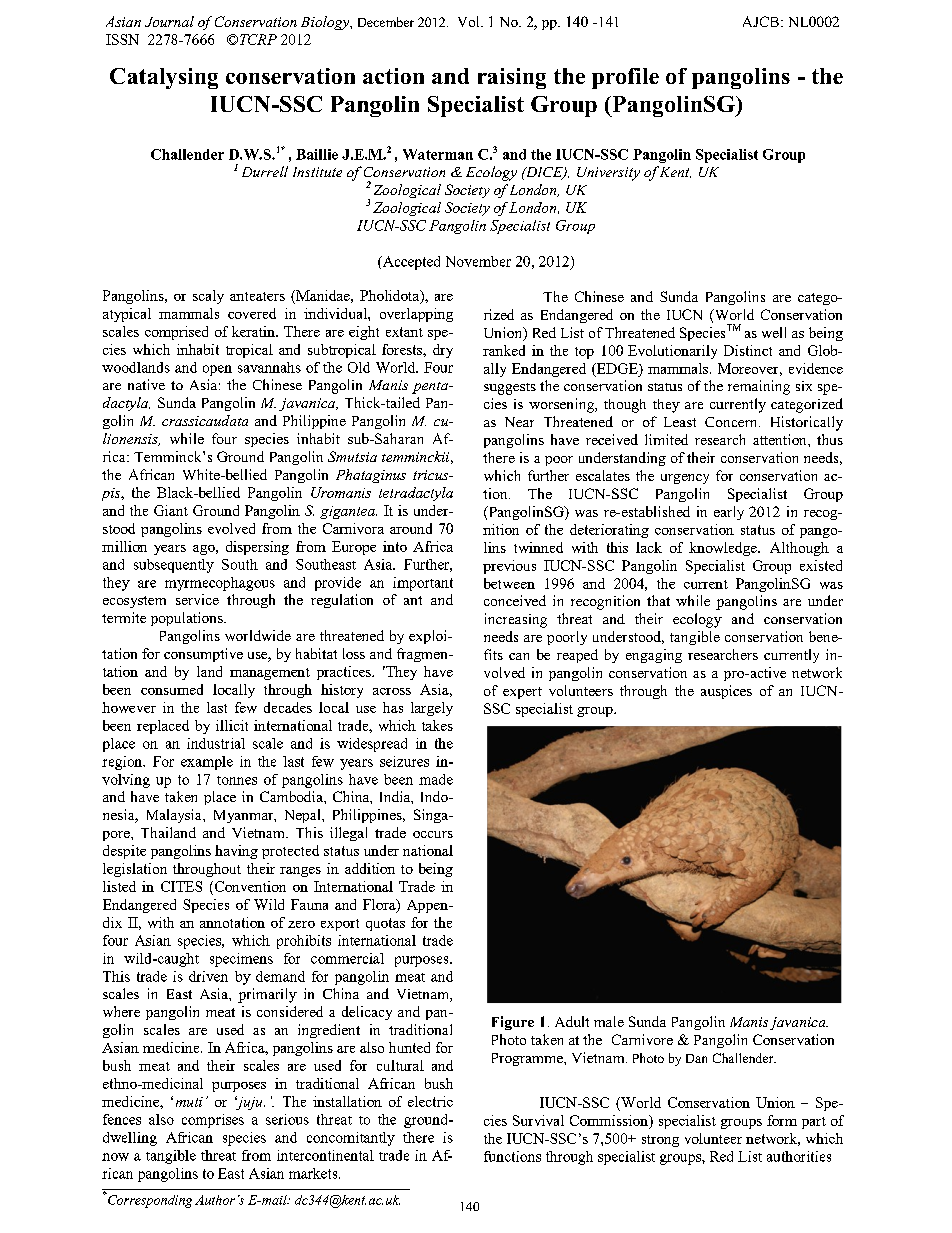  I want to click on comprises, so click(213, 1121).
